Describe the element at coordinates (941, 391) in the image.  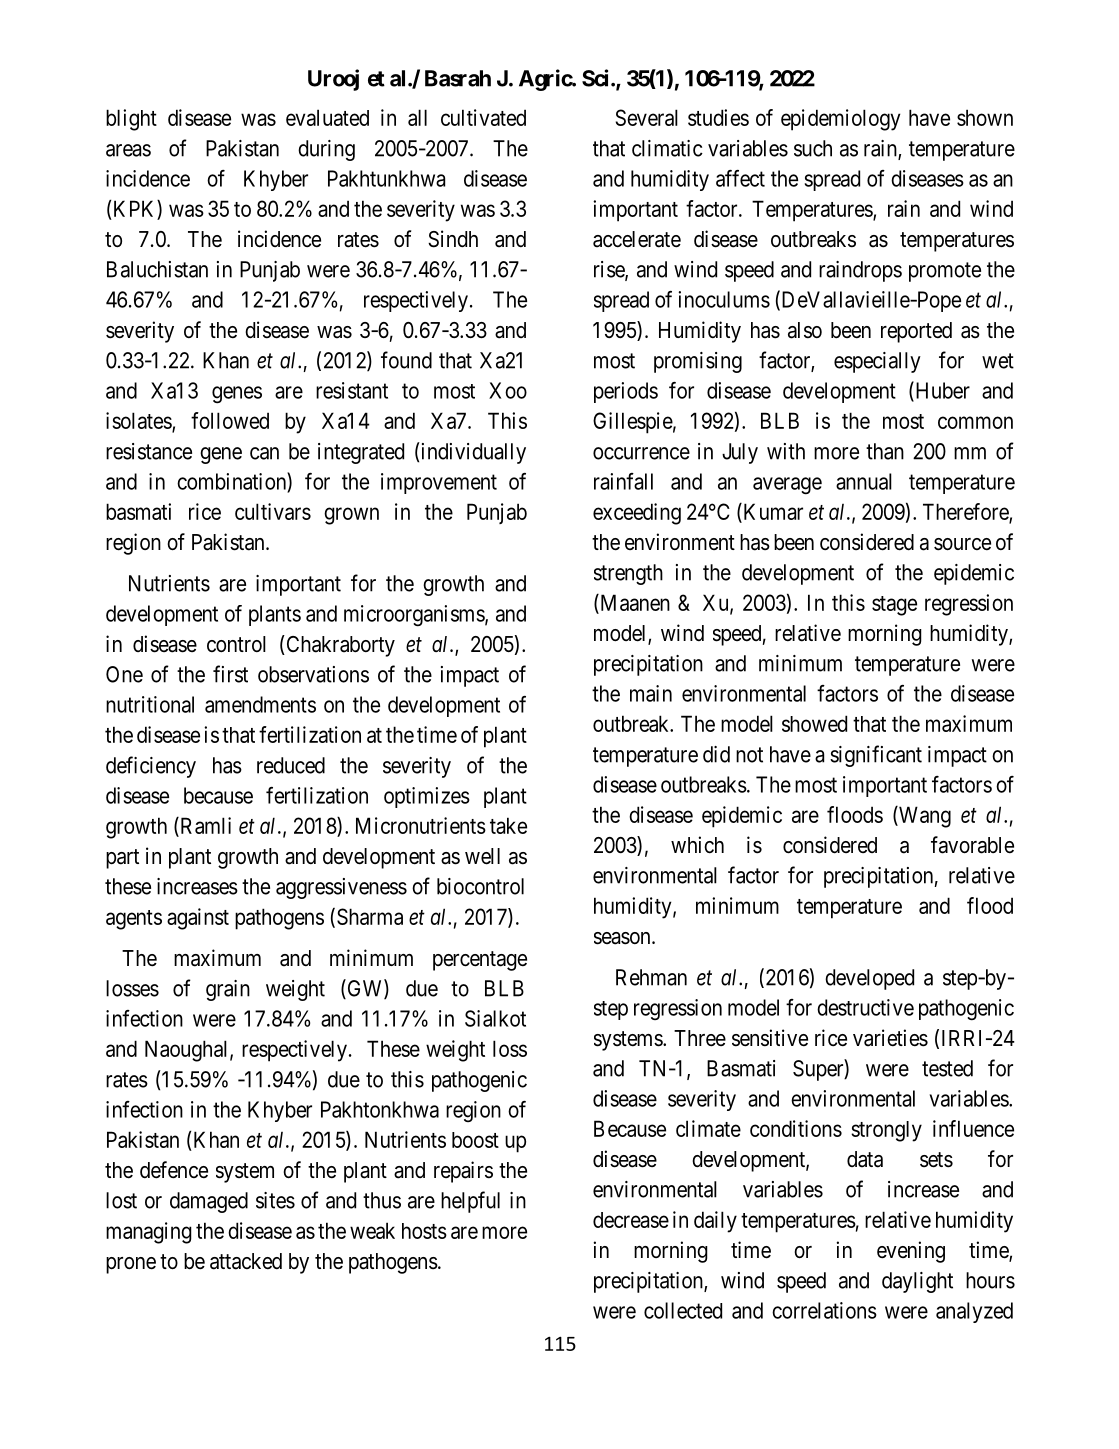
I see `Huber` at that location.
